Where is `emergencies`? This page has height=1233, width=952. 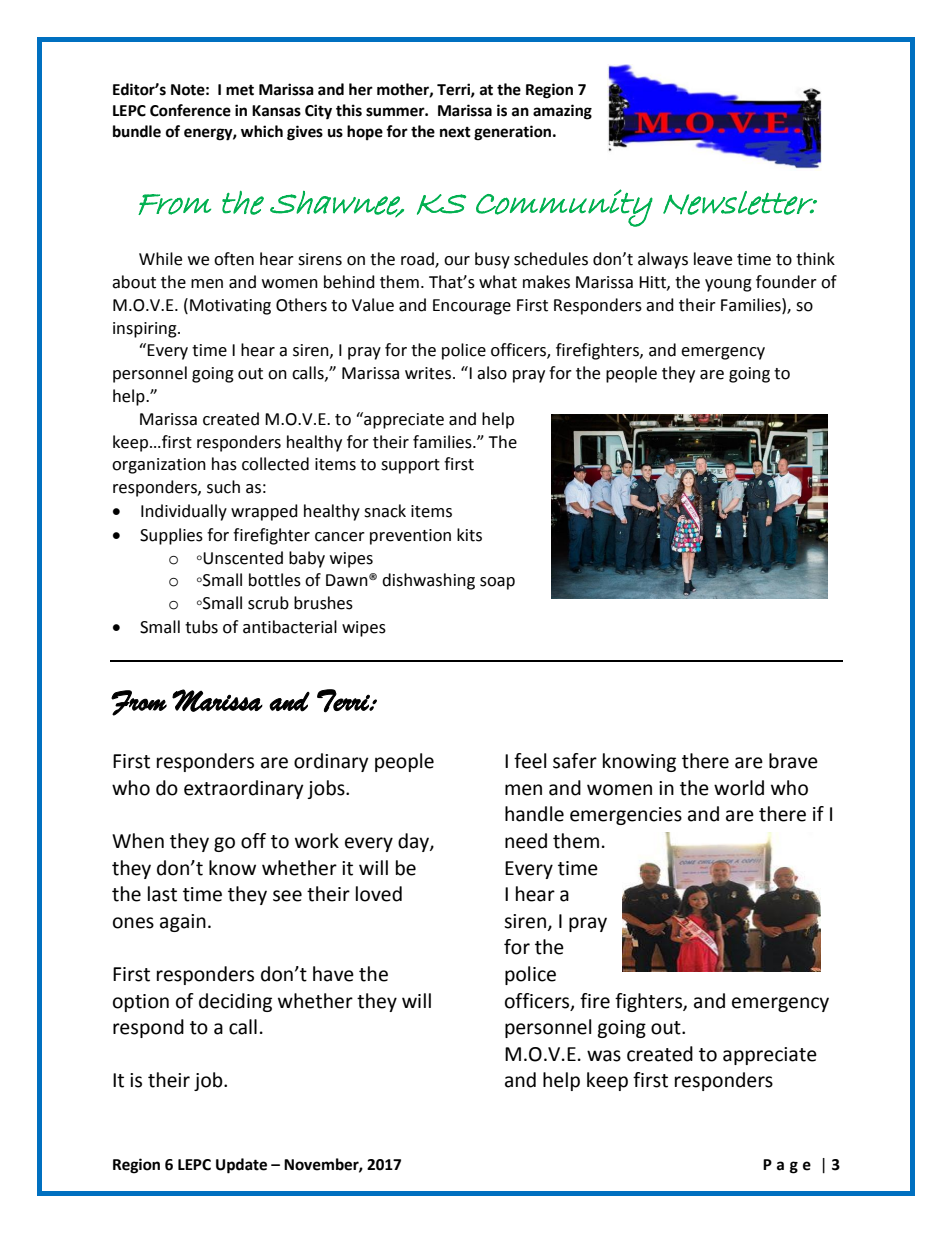 emergencies is located at coordinates (626, 816).
